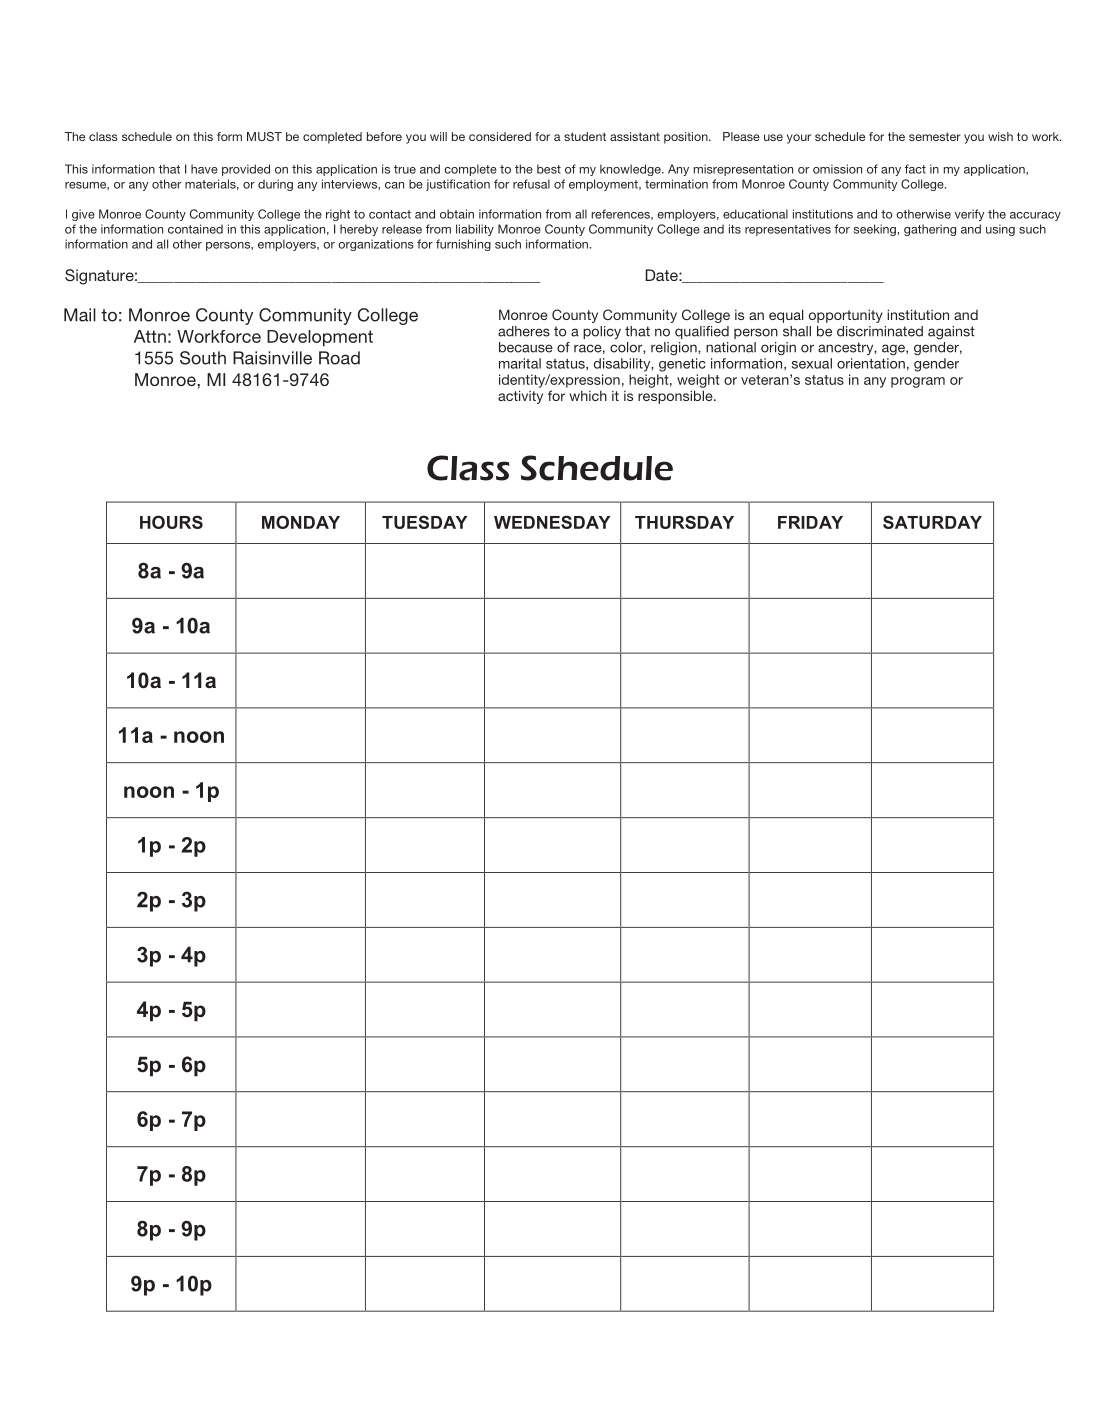  Describe the element at coordinates (150, 336) in the page. I see `Attn` at that location.
